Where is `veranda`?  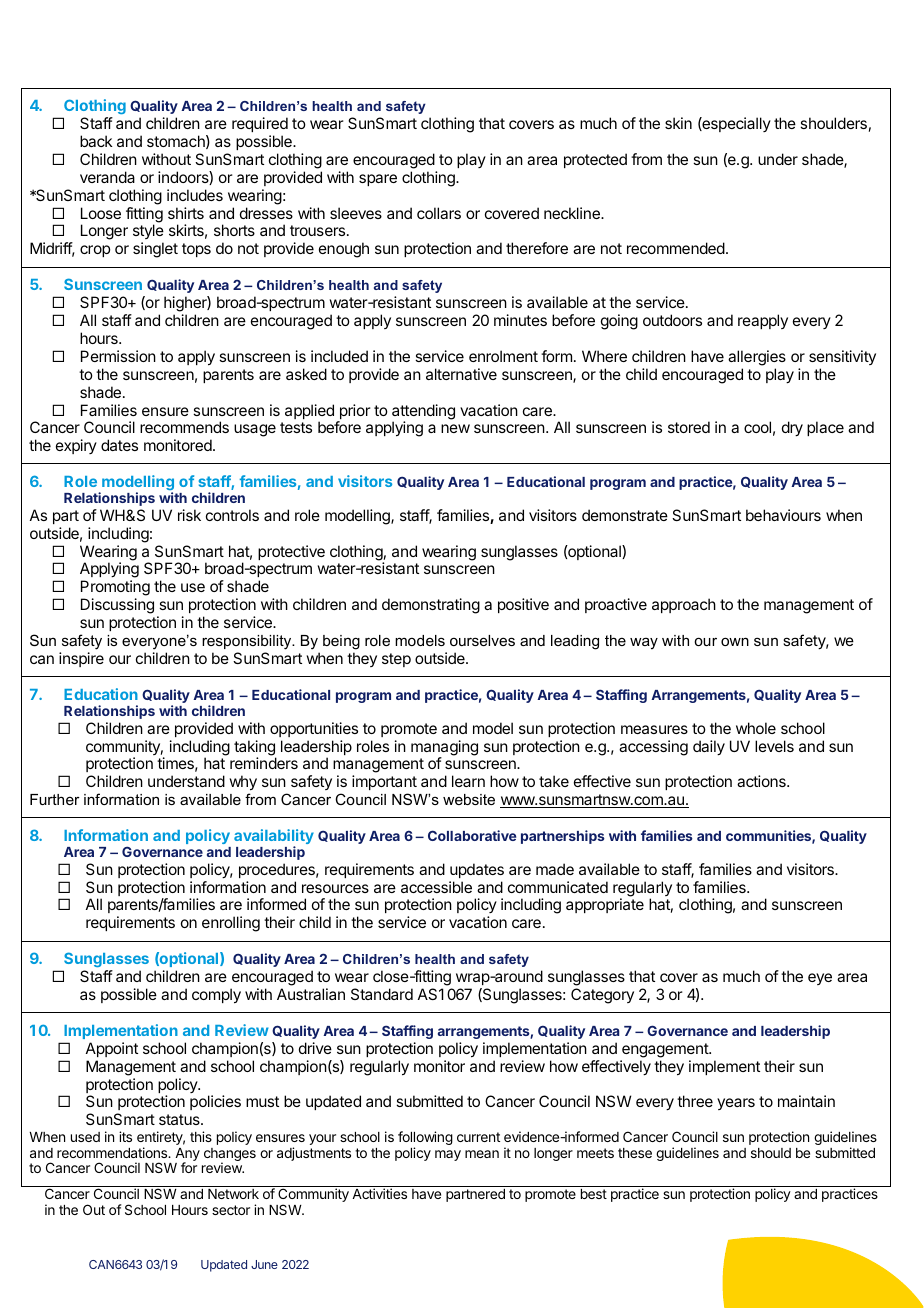
veranda is located at coordinates (107, 177).
